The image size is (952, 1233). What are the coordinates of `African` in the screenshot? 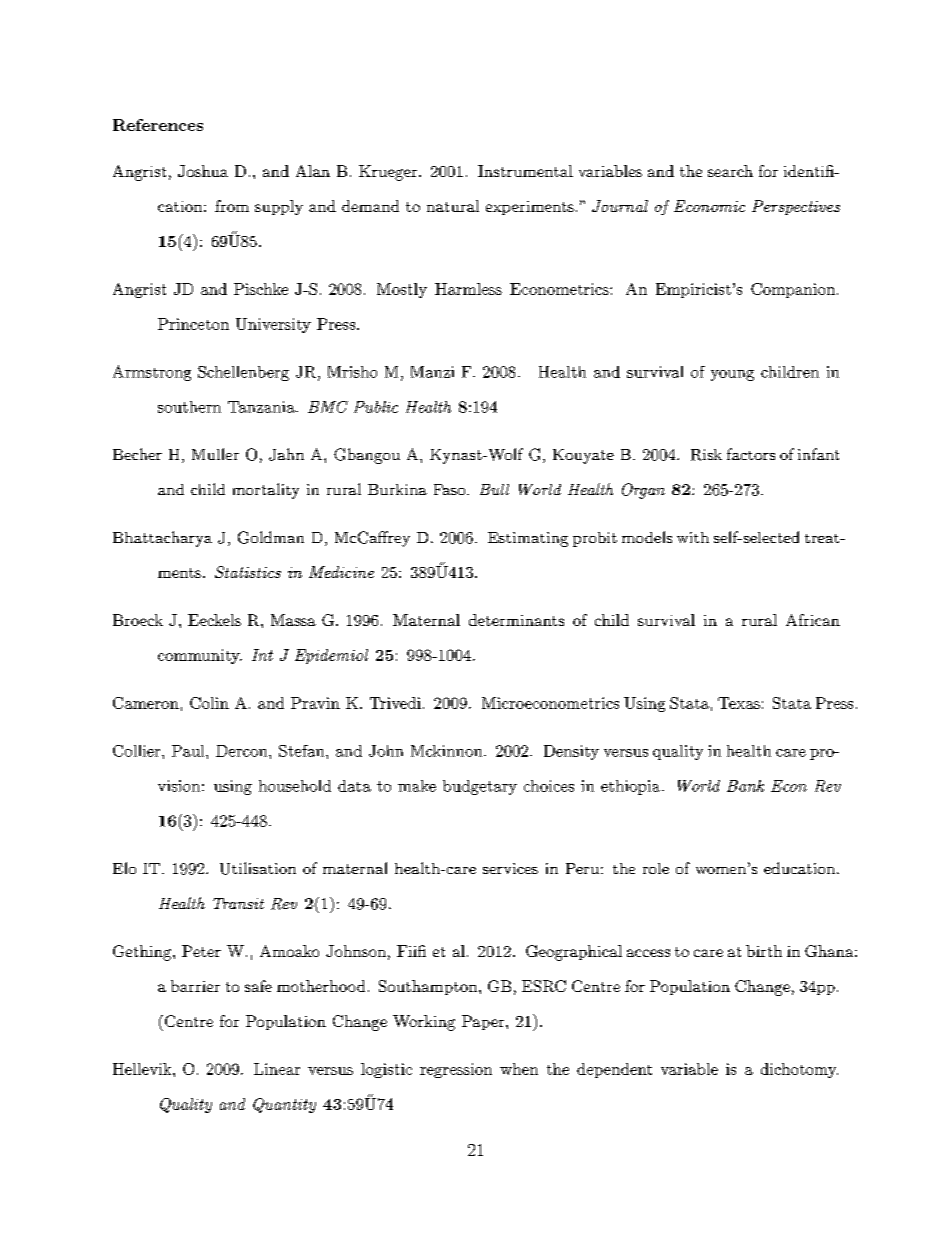 It's located at (813, 620).
